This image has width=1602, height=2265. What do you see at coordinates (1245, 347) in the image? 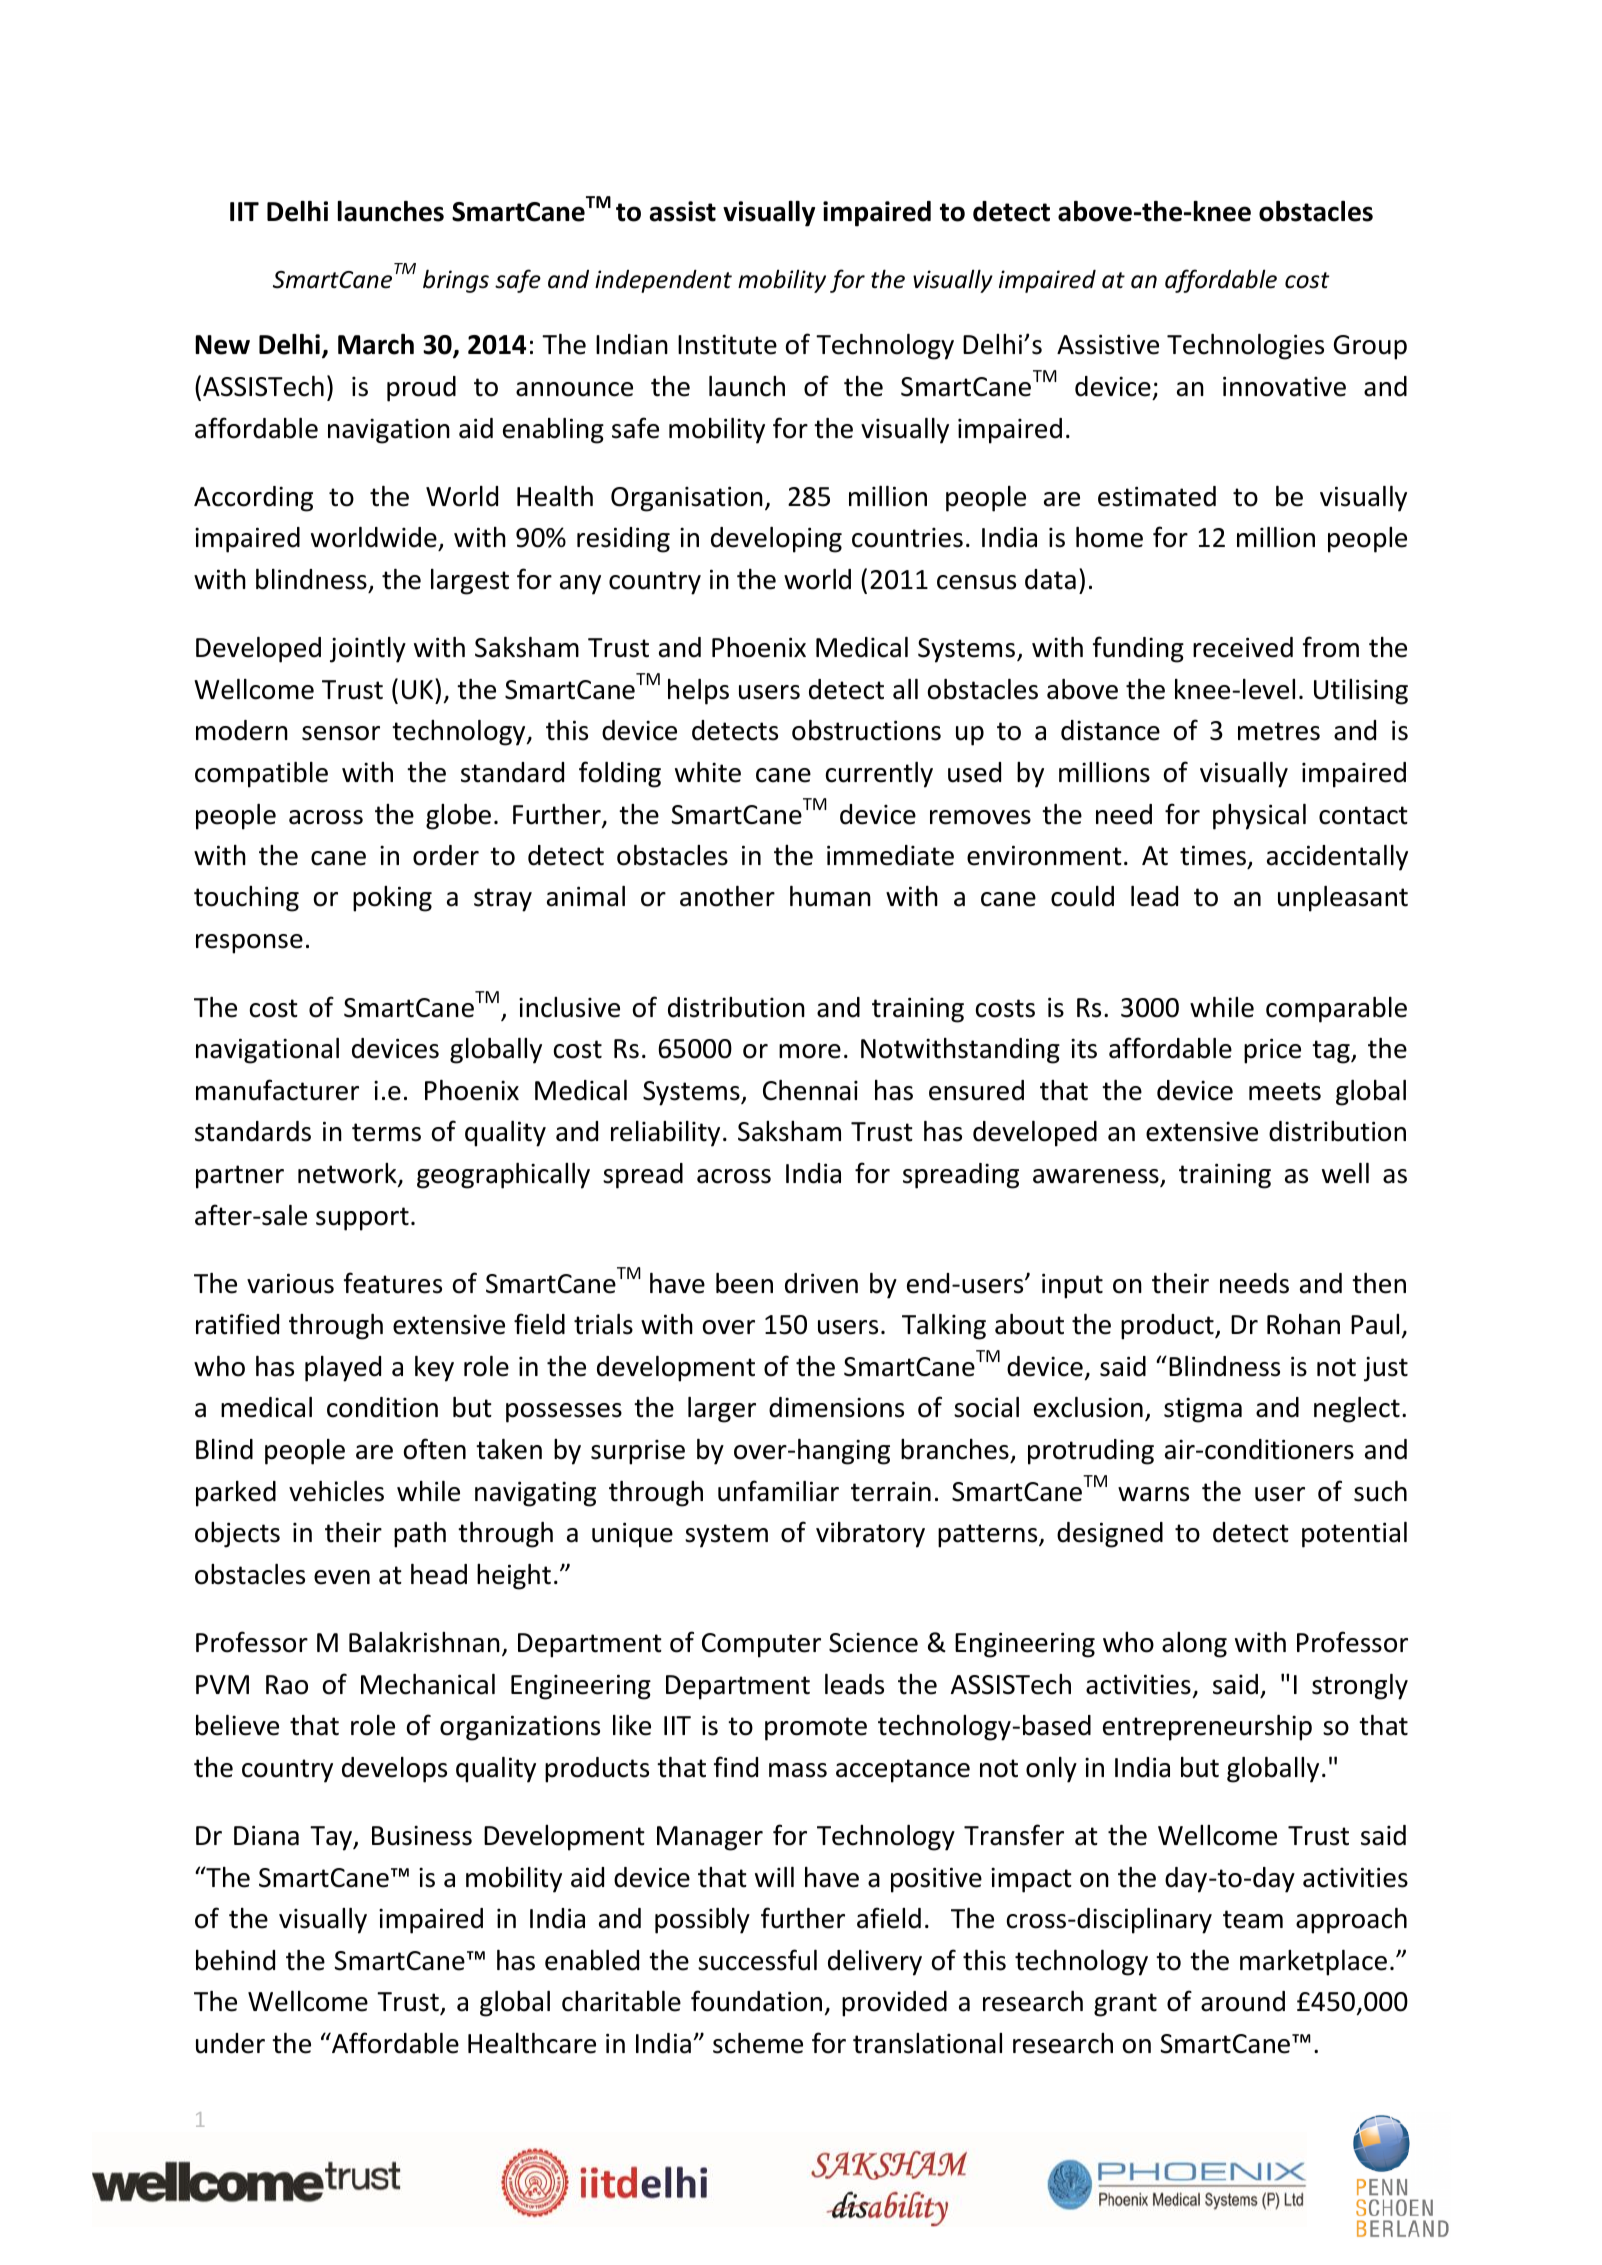
I see `Technologies` at bounding box center [1245, 347].
